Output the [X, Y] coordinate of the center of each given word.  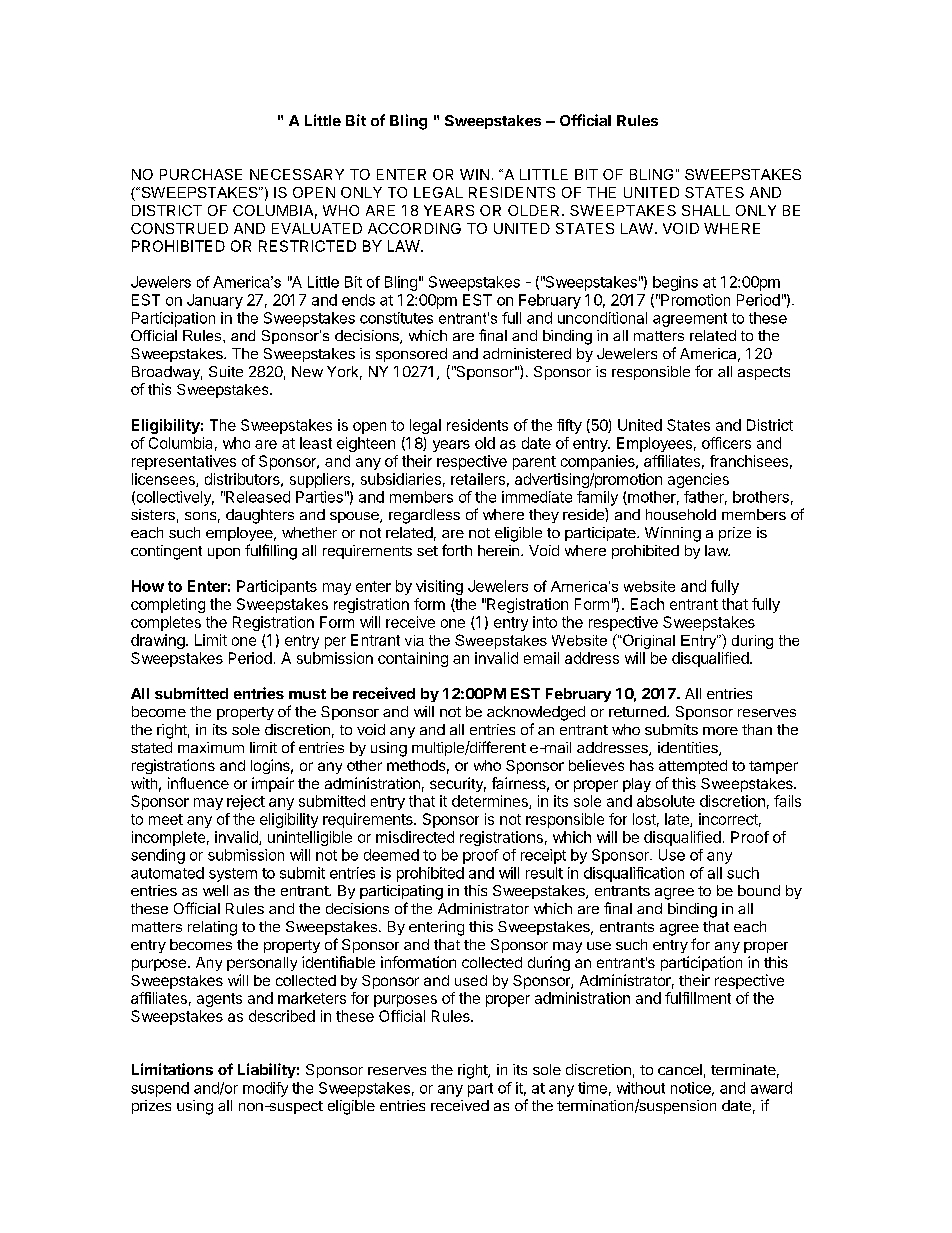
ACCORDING [414, 228]
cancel [680, 1069]
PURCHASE [201, 174]
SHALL [706, 210]
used [471, 980]
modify [265, 1089]
